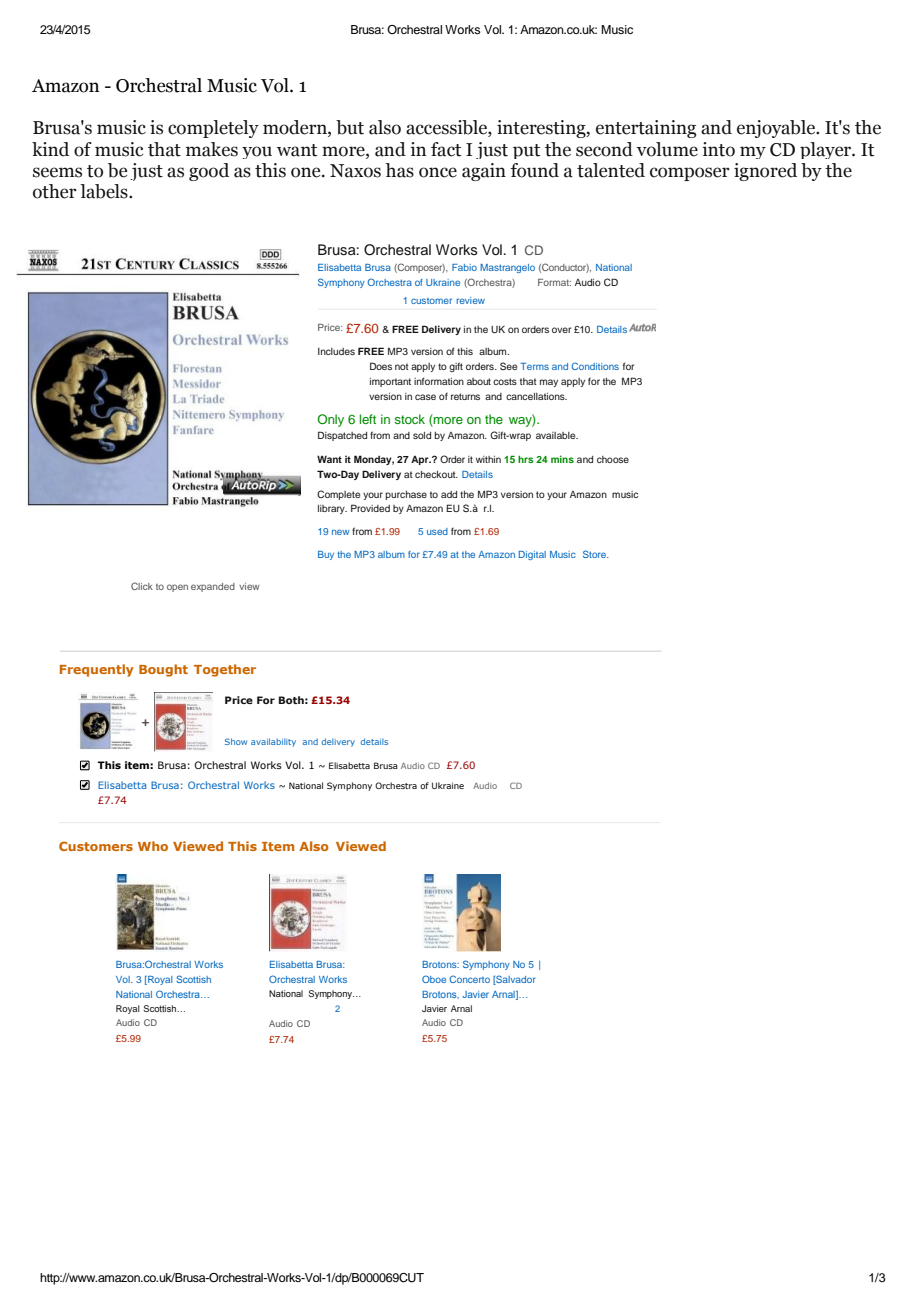  Describe the element at coordinates (336, 351) in the image. I see `Includes` at that location.
